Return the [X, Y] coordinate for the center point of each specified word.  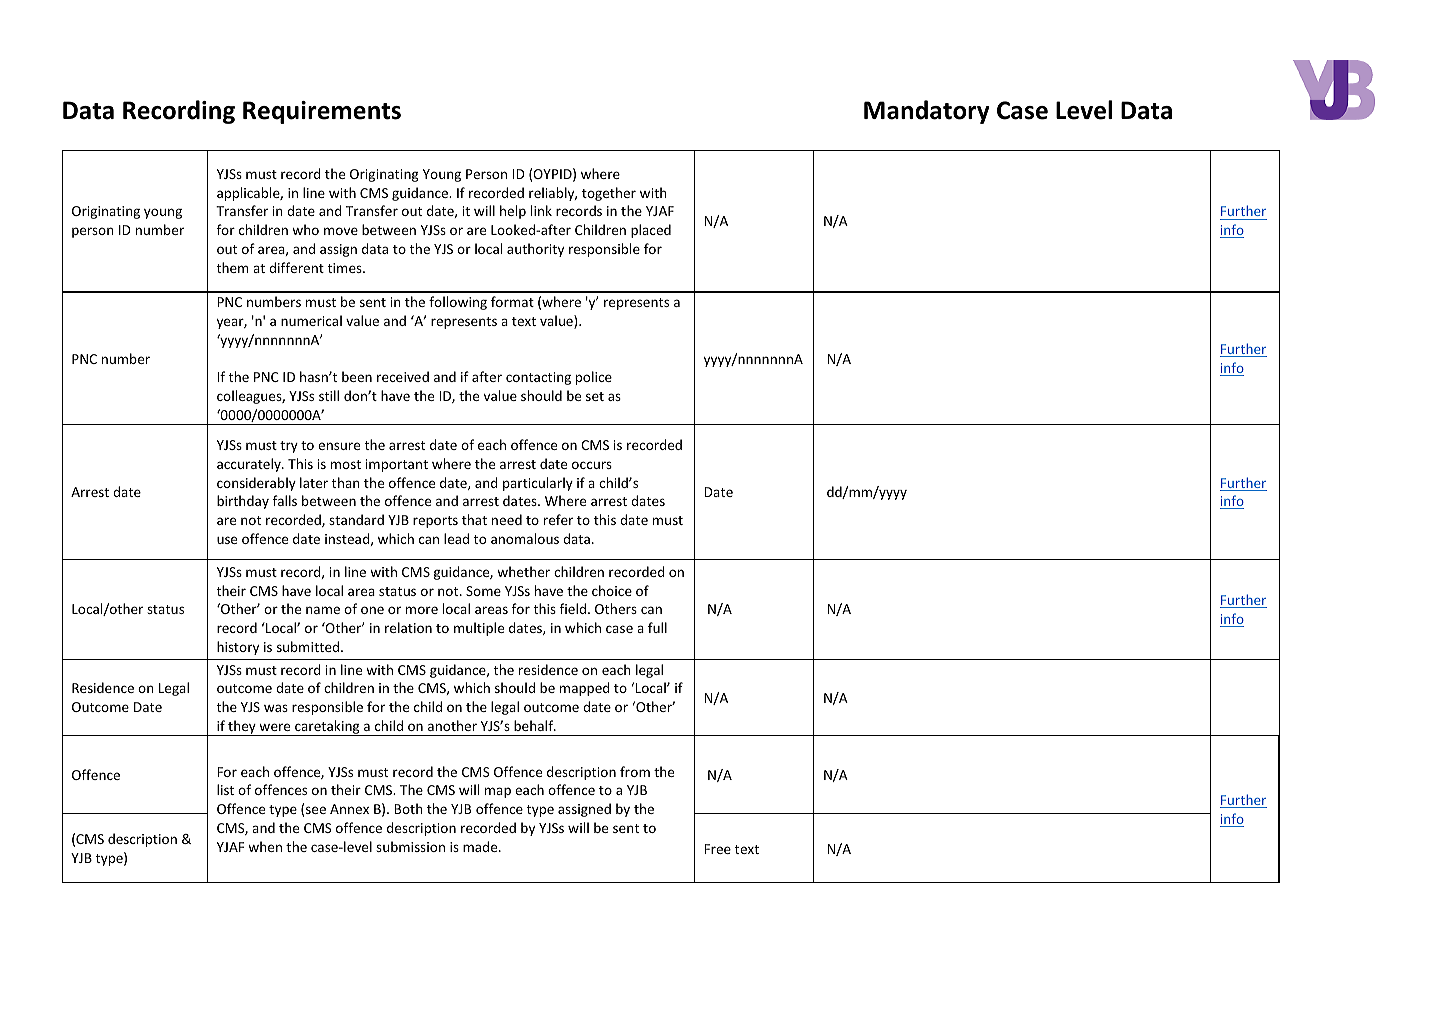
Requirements [322, 112]
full [657, 627]
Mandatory [927, 112]
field [573, 608]
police [594, 378]
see [316, 810]
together [609, 194]
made [481, 846]
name [323, 610]
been [357, 376]
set [595, 396]
